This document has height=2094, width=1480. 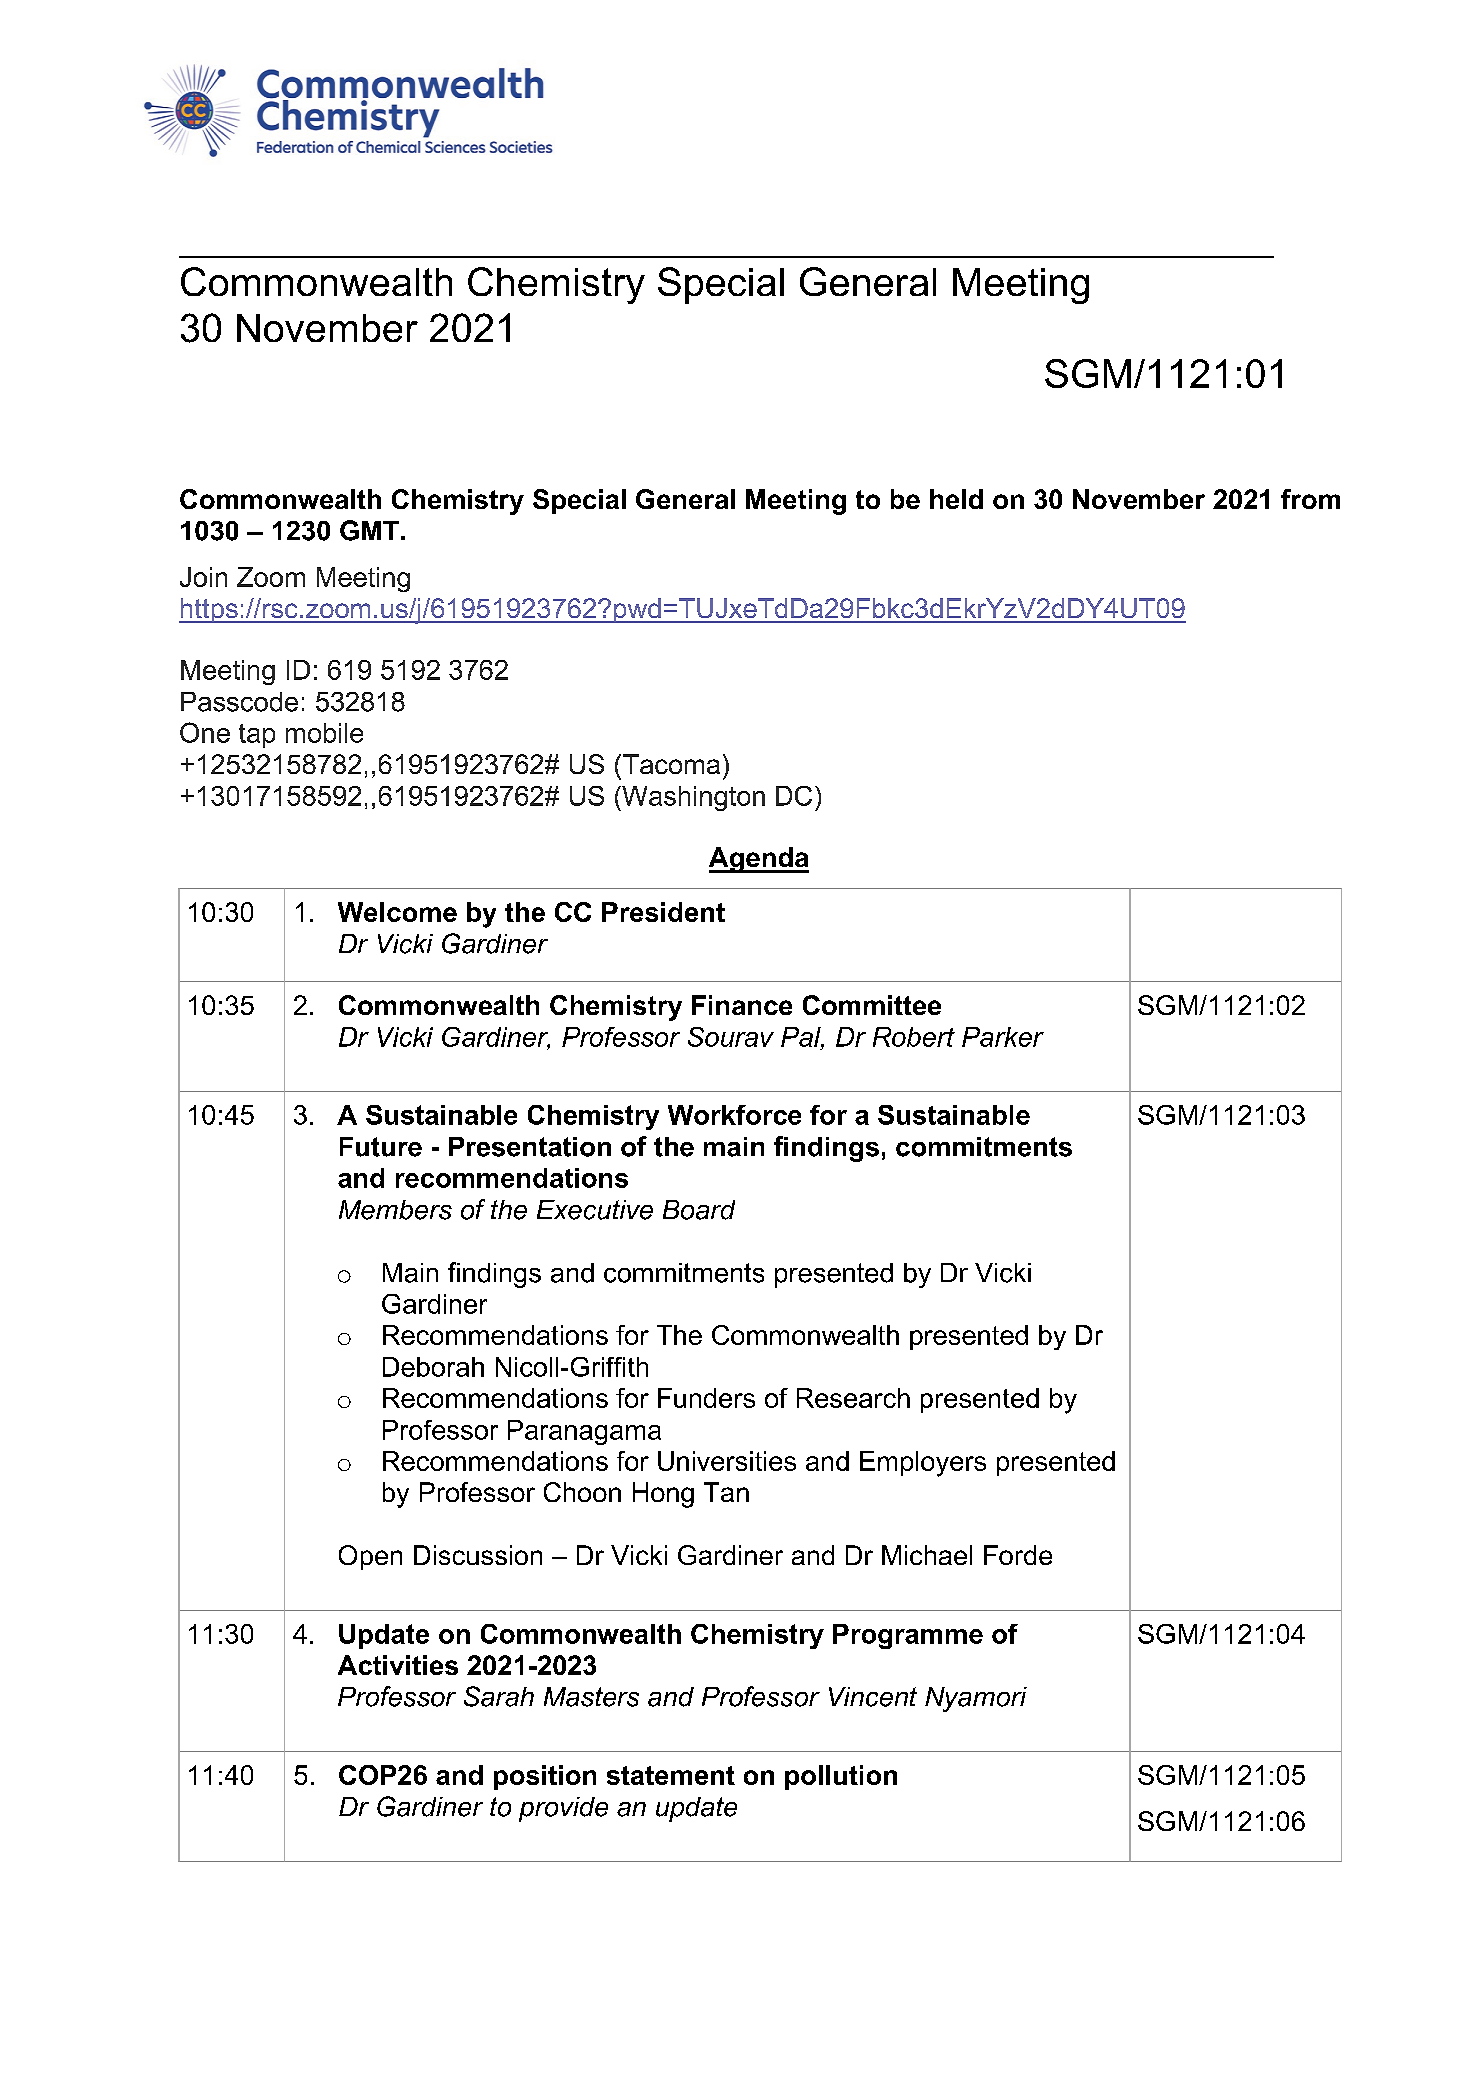 I want to click on Universities, so click(x=727, y=1461).
